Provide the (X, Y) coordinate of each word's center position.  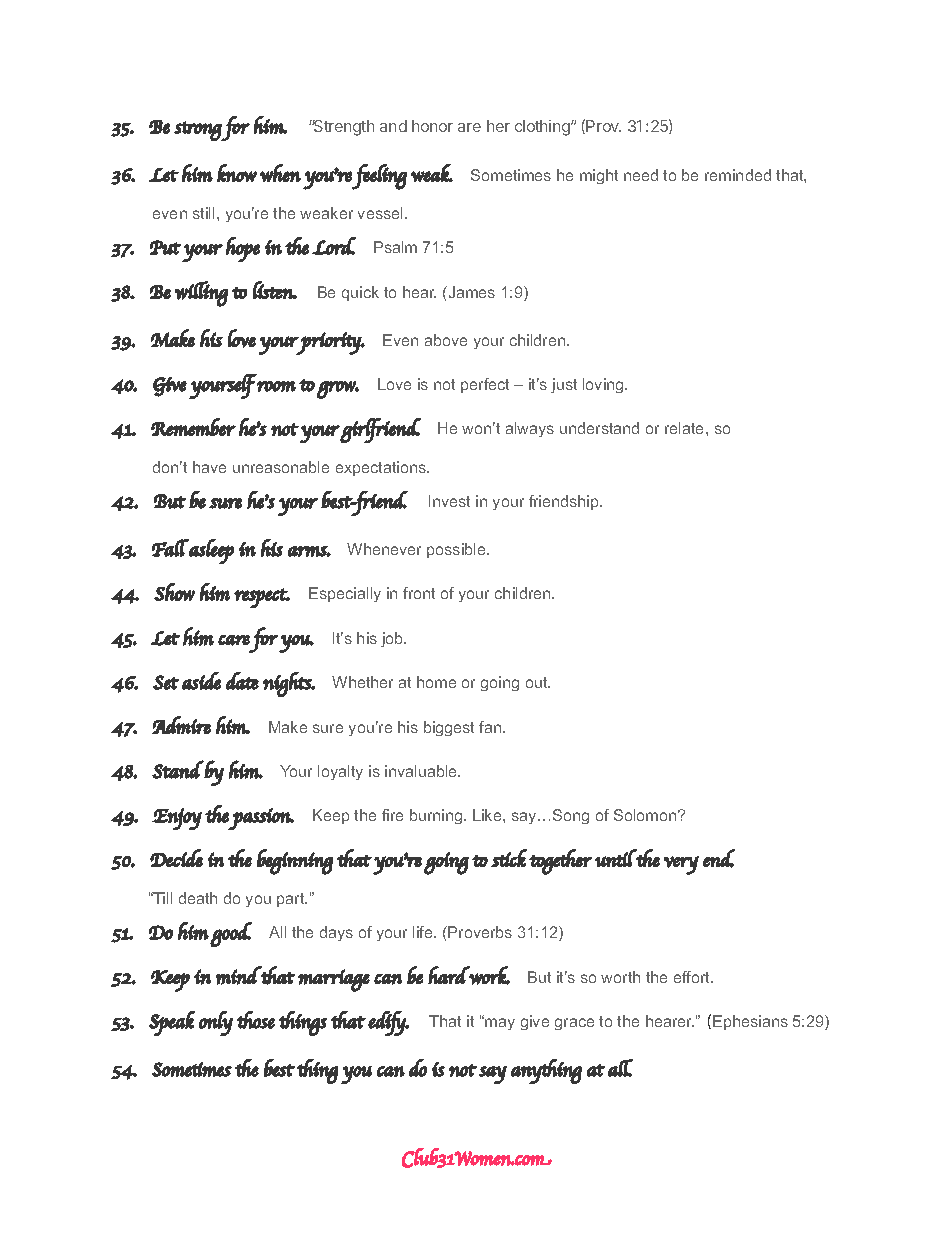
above (446, 340)
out (538, 682)
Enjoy (177, 819)
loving (604, 385)
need (641, 175)
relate (686, 428)
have (209, 467)
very (681, 865)
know (237, 173)
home (436, 682)
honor (432, 126)
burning (437, 816)
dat (242, 681)
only (216, 1023)
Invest (449, 501)
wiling (201, 294)
